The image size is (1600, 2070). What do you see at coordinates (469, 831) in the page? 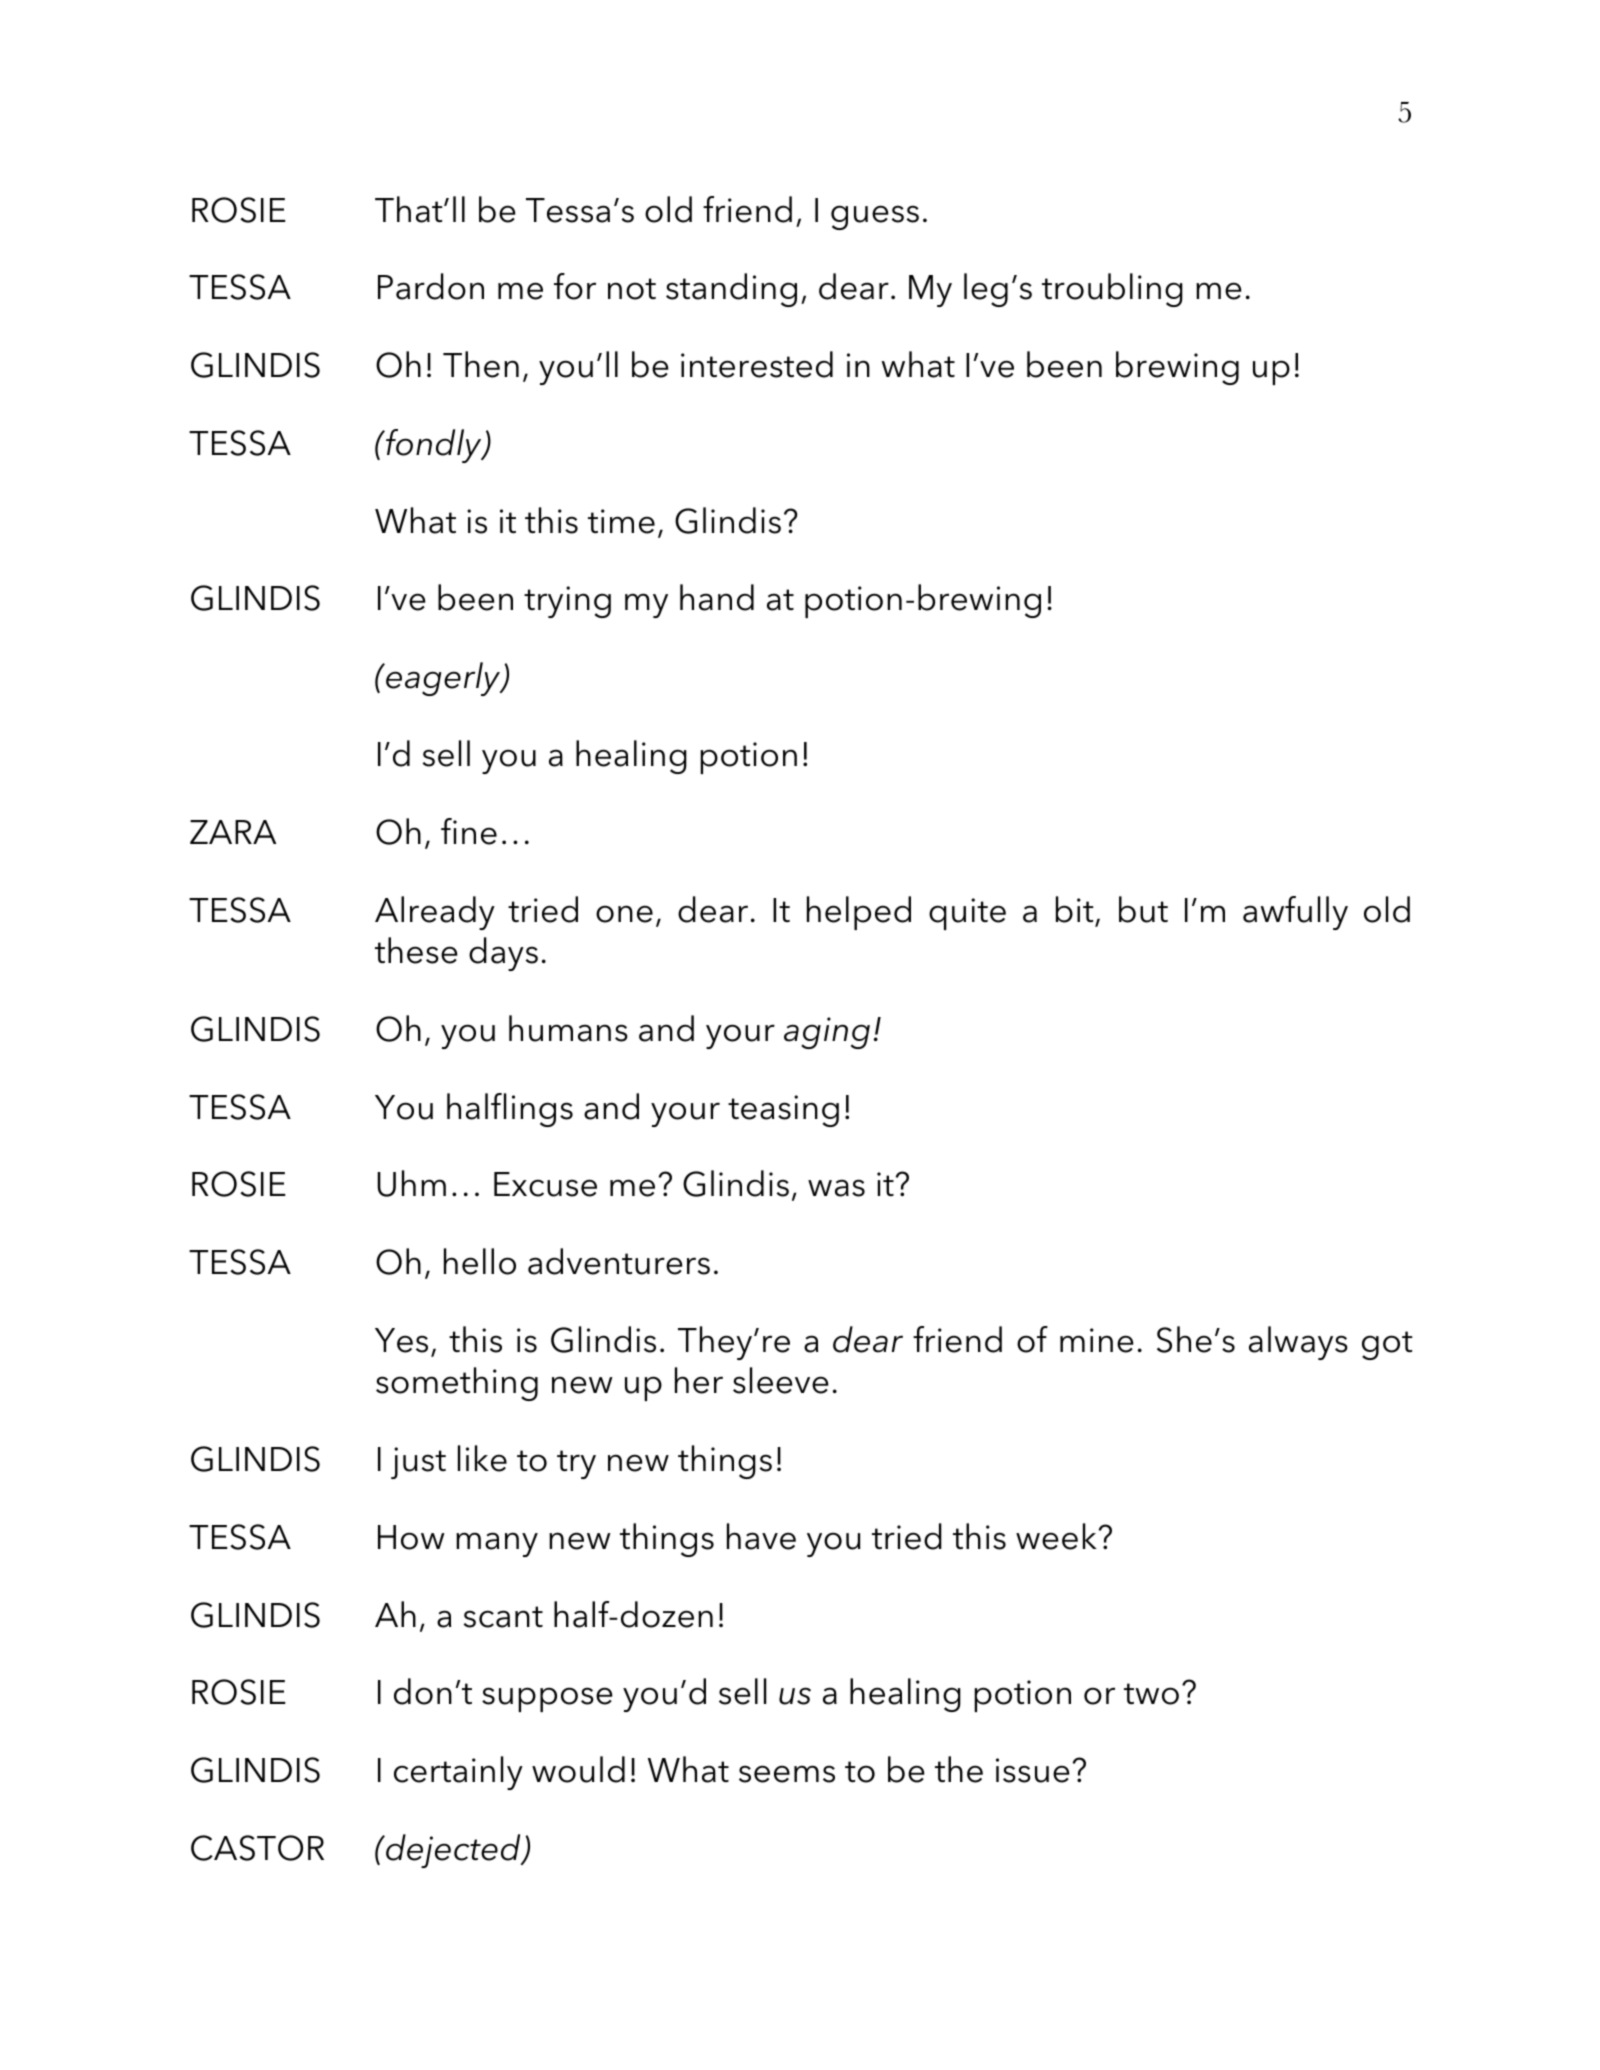
I see `fine` at bounding box center [469, 831].
